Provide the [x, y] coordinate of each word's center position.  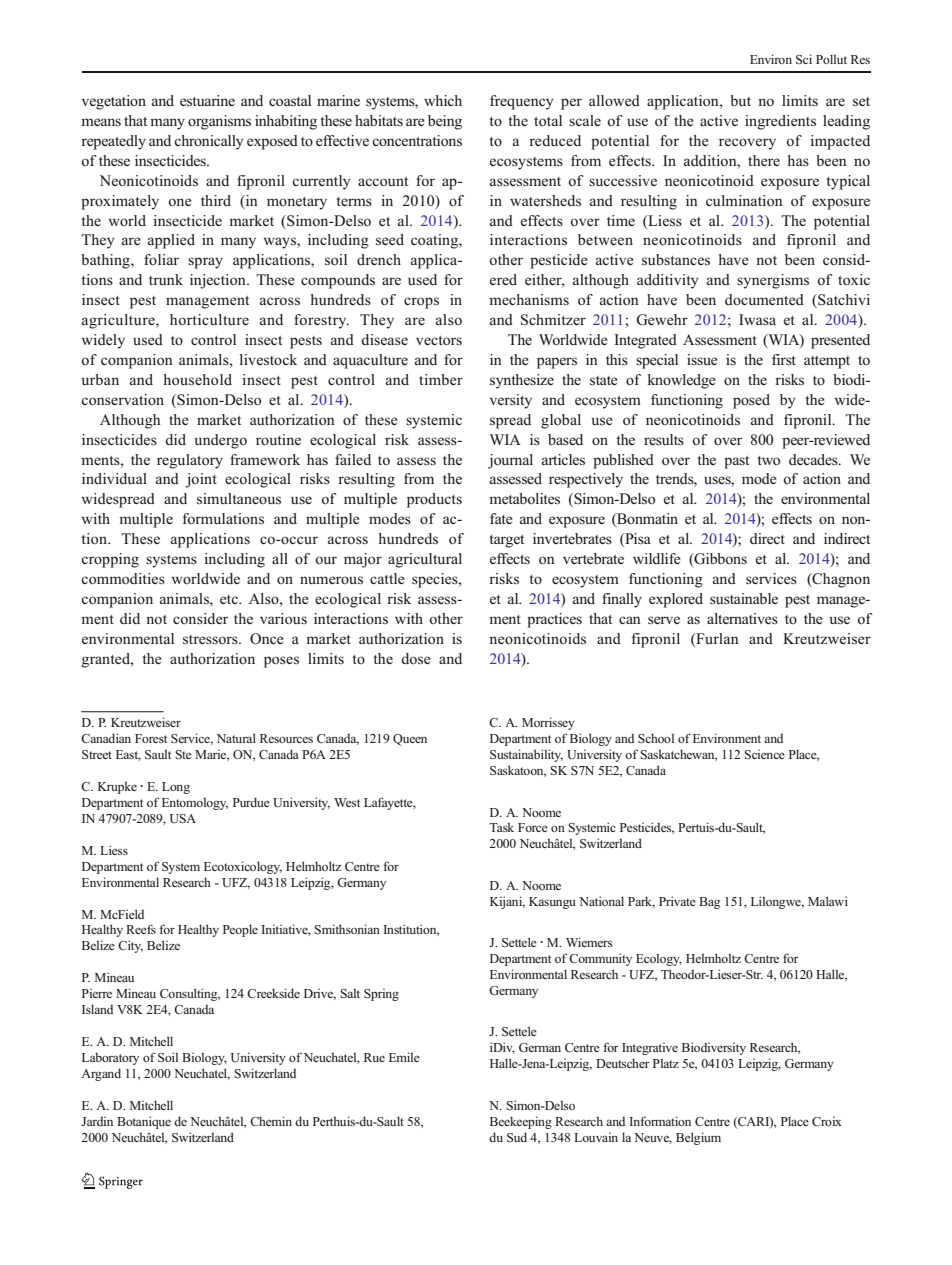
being [445, 122]
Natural [236, 738]
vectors [439, 341]
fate [501, 518]
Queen [410, 740]
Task [501, 827]
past [736, 462]
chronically [208, 142]
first [784, 359]
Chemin [271, 1121]
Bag [709, 903]
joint [201, 480]
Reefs [141, 929]
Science [764, 754]
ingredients [780, 122]
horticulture [209, 319]
